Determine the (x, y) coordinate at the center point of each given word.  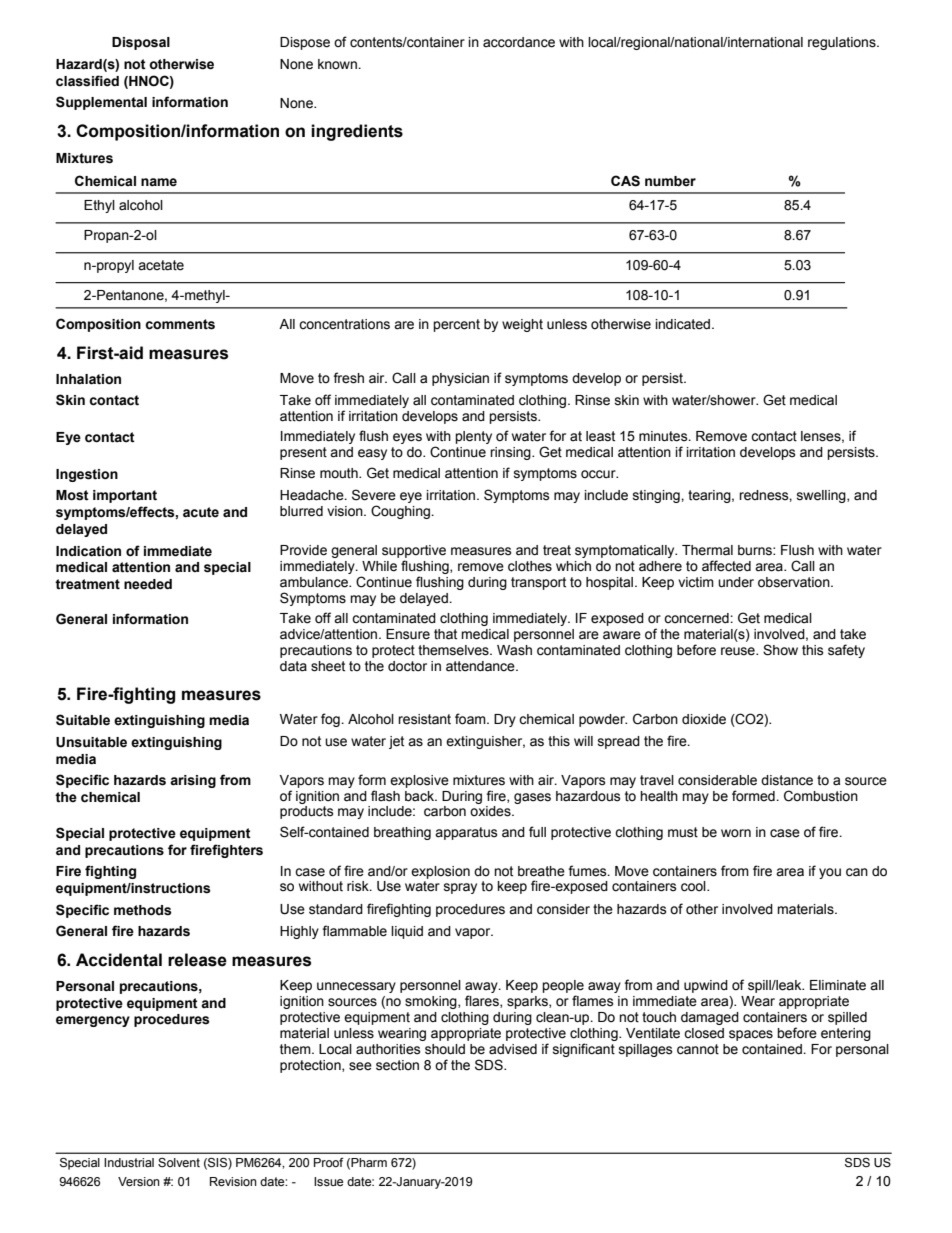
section (397, 1065)
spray (460, 888)
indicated (684, 324)
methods (143, 910)
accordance (519, 42)
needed (148, 584)
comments (180, 324)
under (736, 582)
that (445, 634)
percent (456, 325)
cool (694, 886)
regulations (843, 43)
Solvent (179, 1163)
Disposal (141, 43)
